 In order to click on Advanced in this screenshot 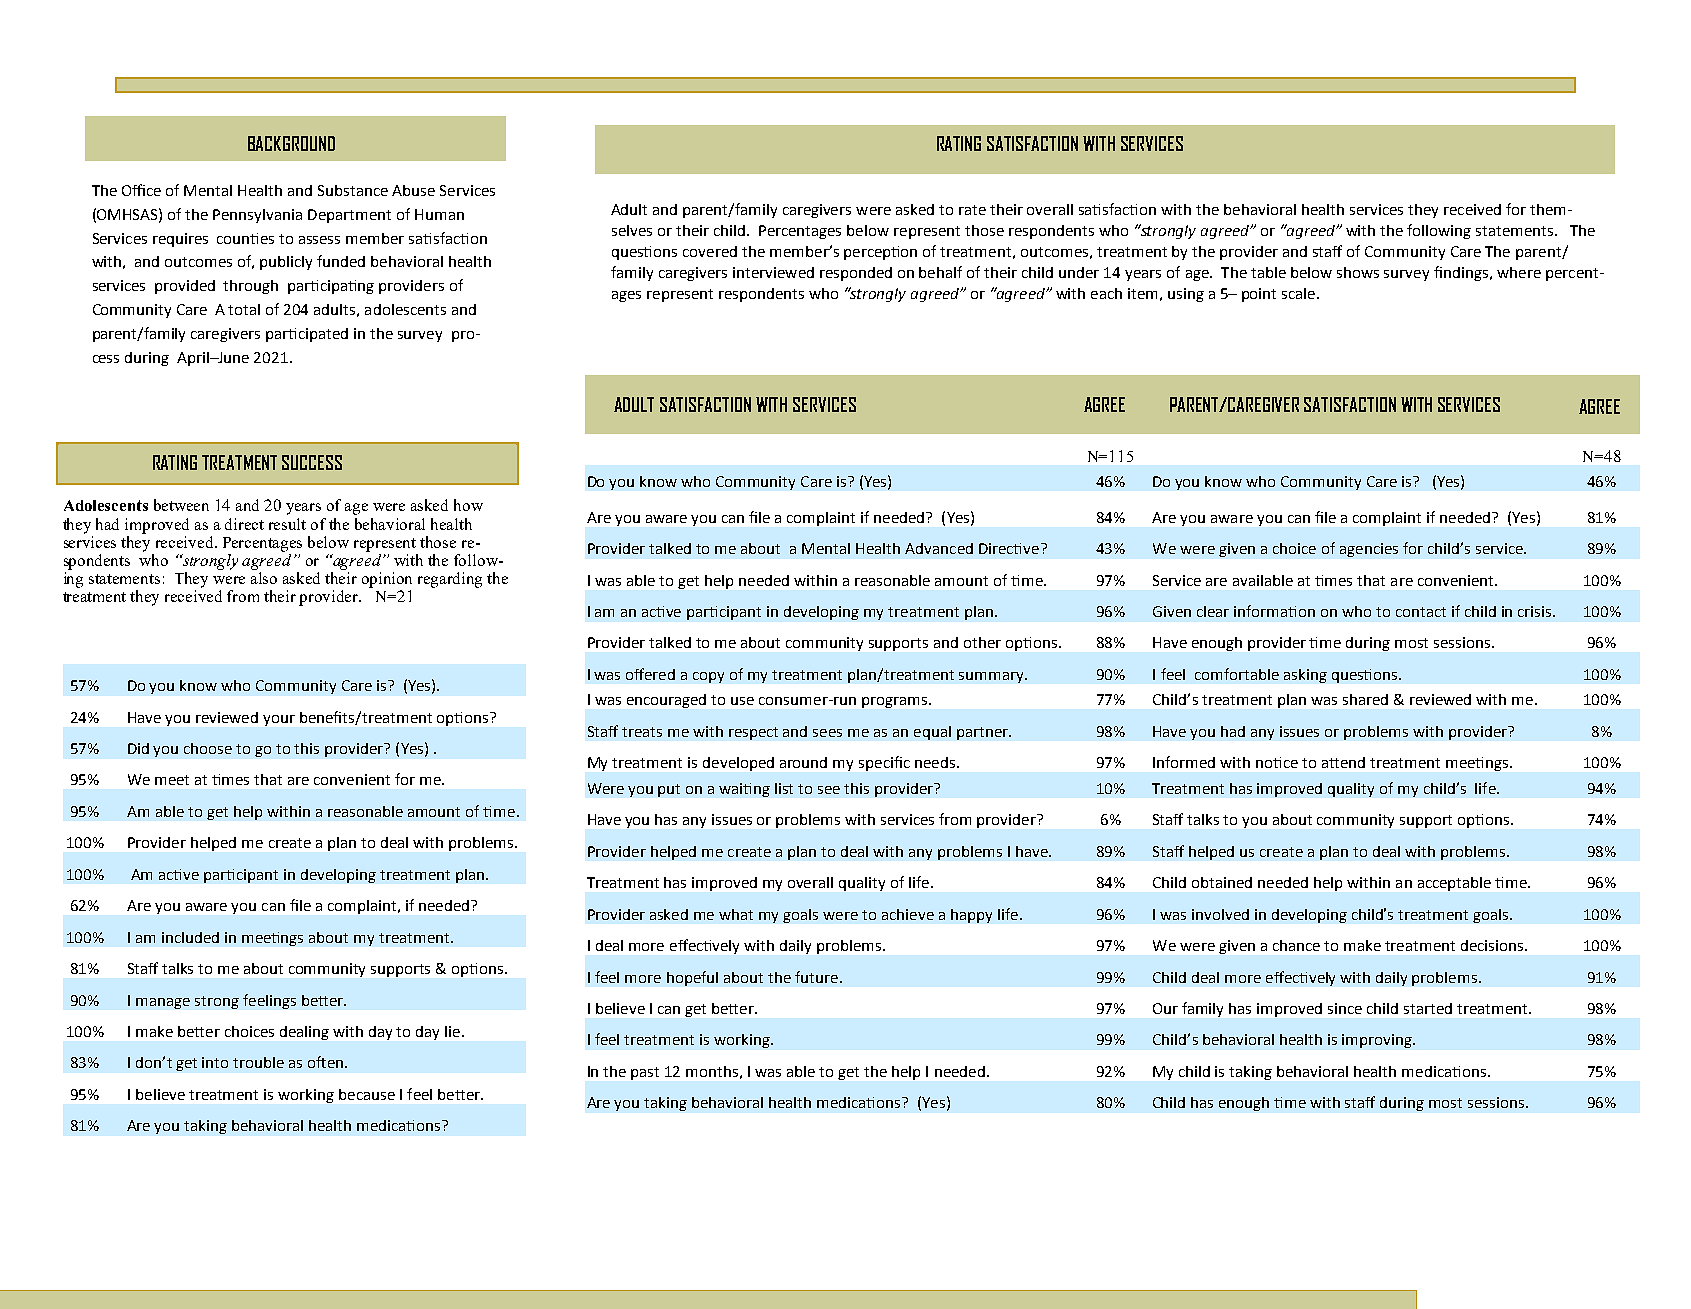, I will do `click(939, 548)`.
